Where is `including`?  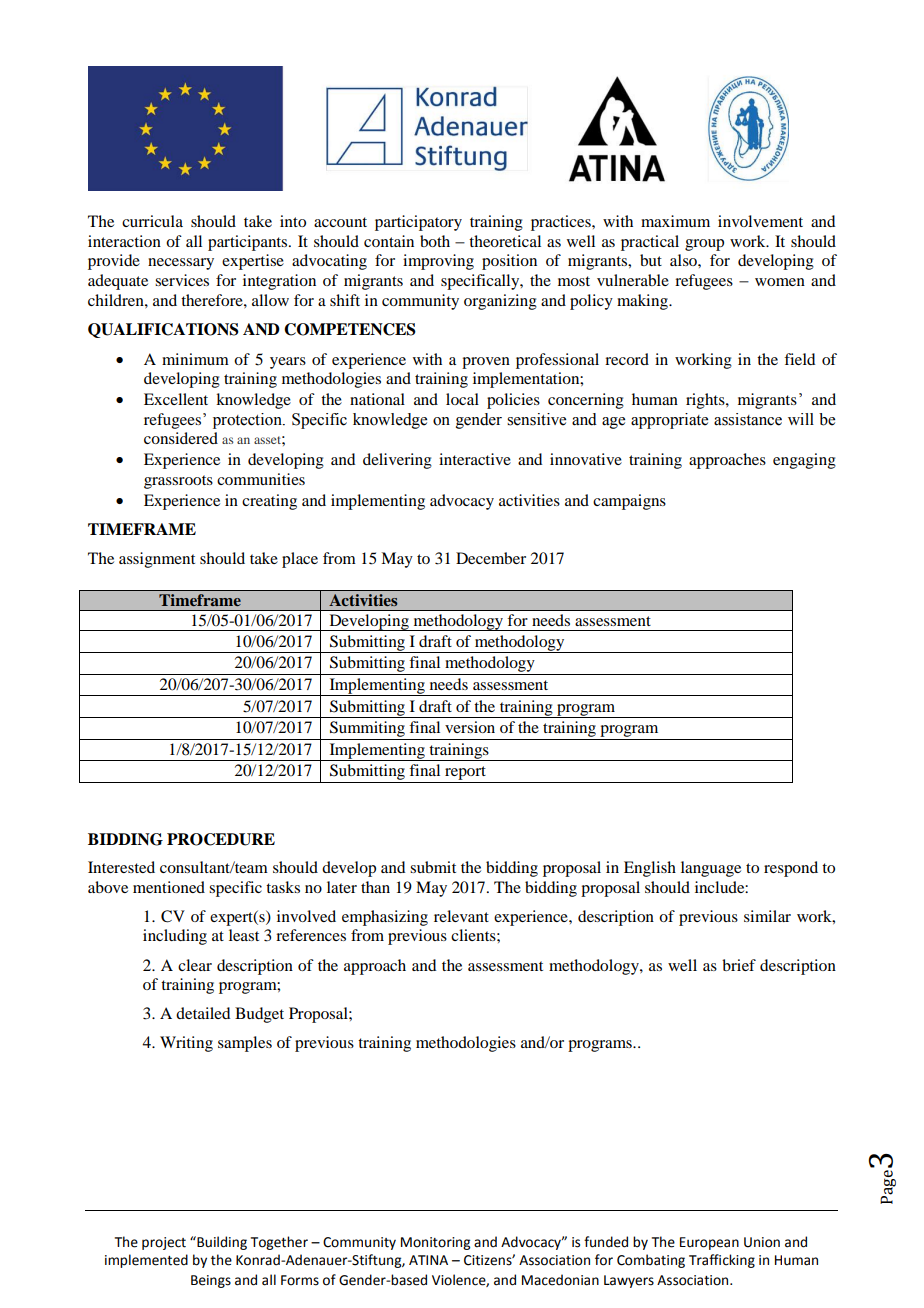
including is located at coordinates (175, 937).
